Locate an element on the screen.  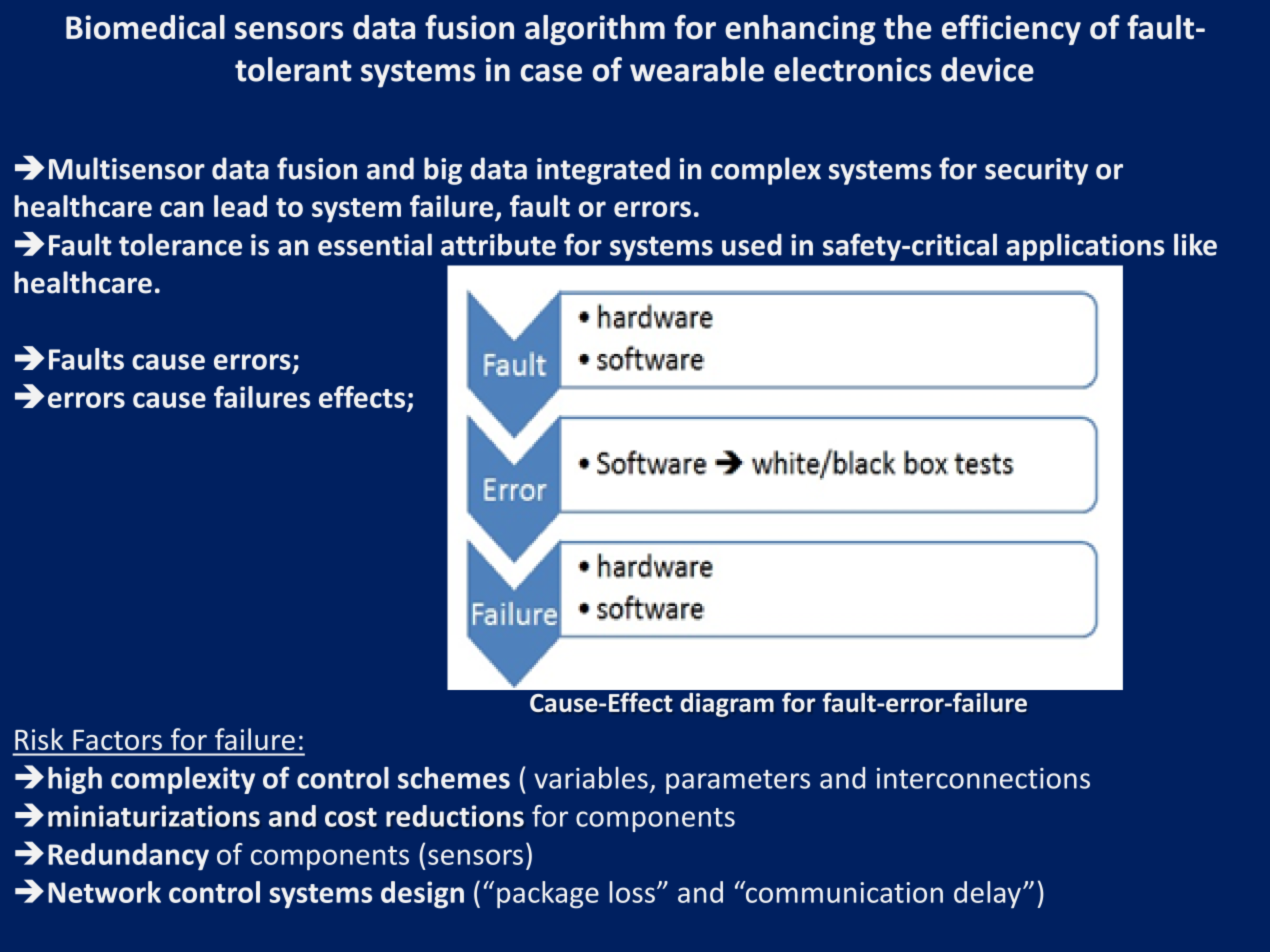
wearable is located at coordinates (697, 69).
